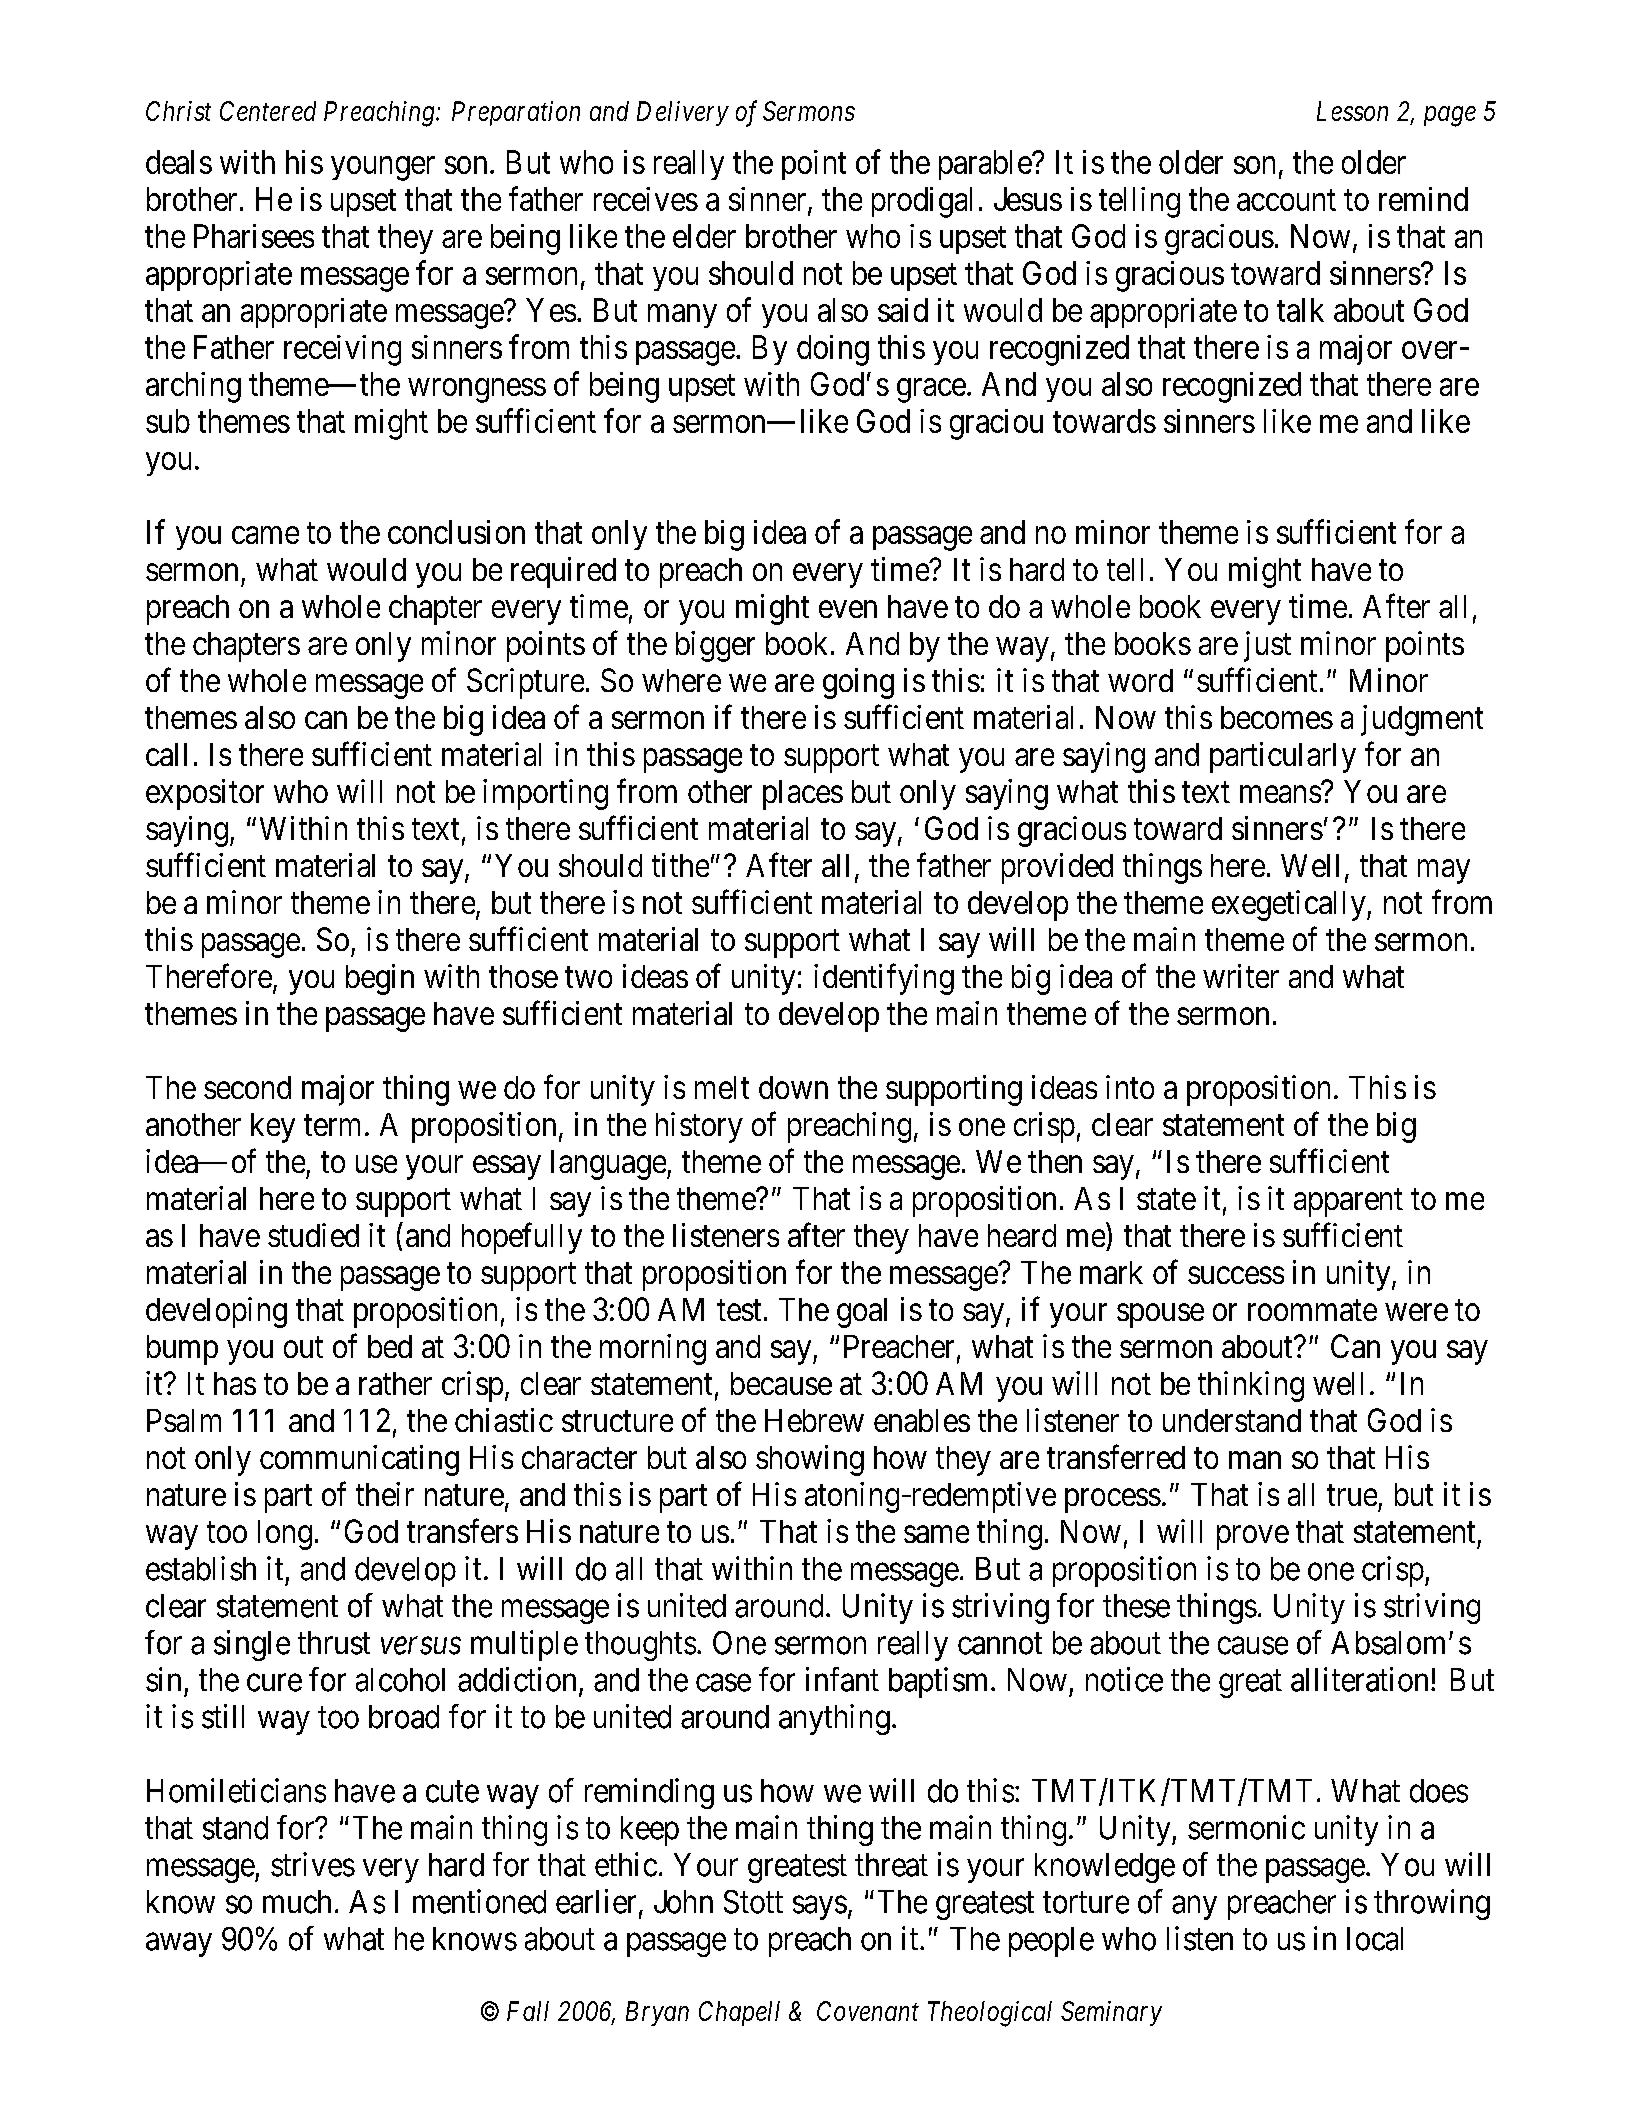 The width and height of the screenshot is (1641, 2124). What do you see at coordinates (1348, 1203) in the screenshot?
I see `apparent` at bounding box center [1348, 1203].
